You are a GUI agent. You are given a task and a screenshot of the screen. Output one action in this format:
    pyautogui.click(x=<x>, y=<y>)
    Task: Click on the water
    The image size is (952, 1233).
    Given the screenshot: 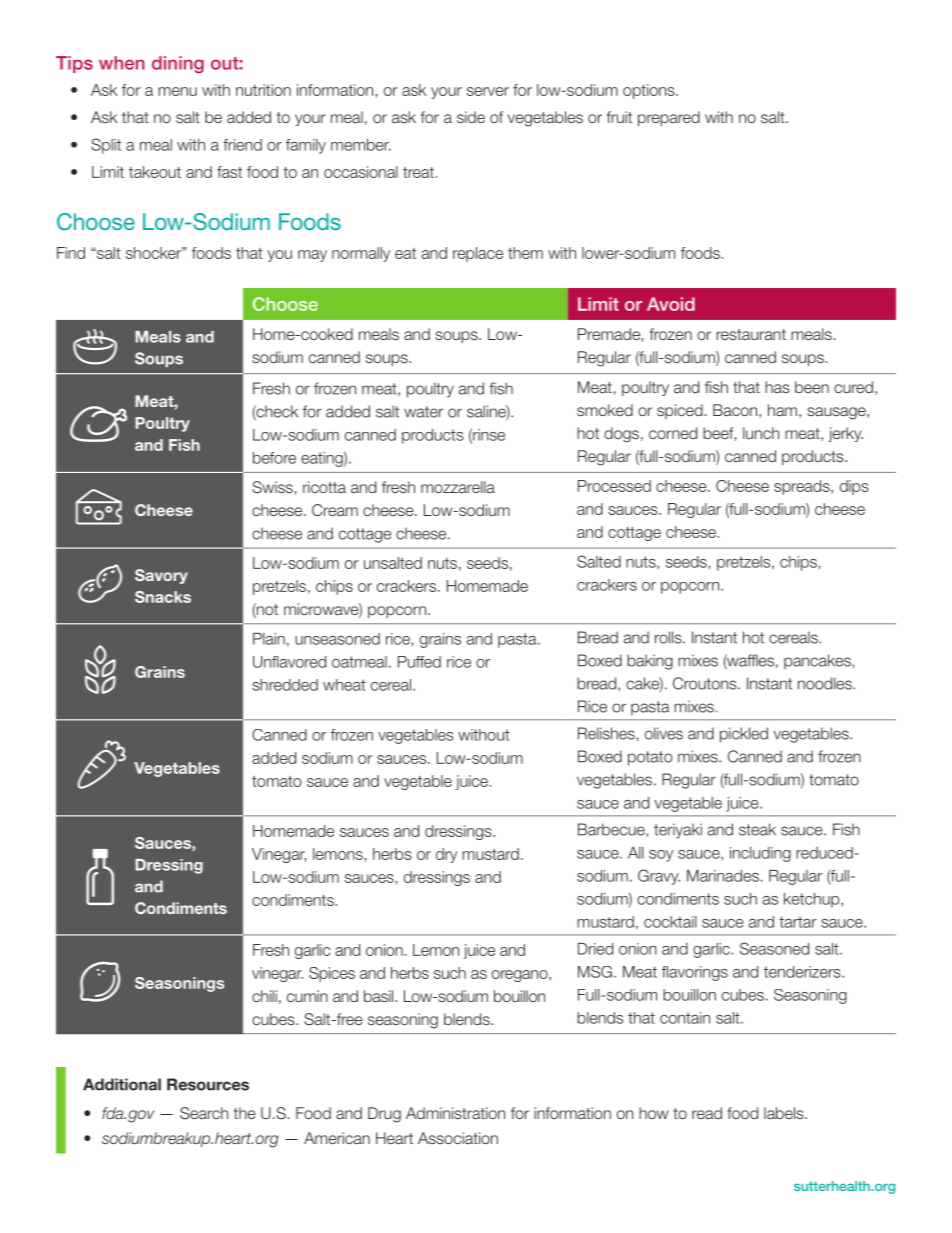 What is the action you would take?
    pyautogui.click(x=423, y=412)
